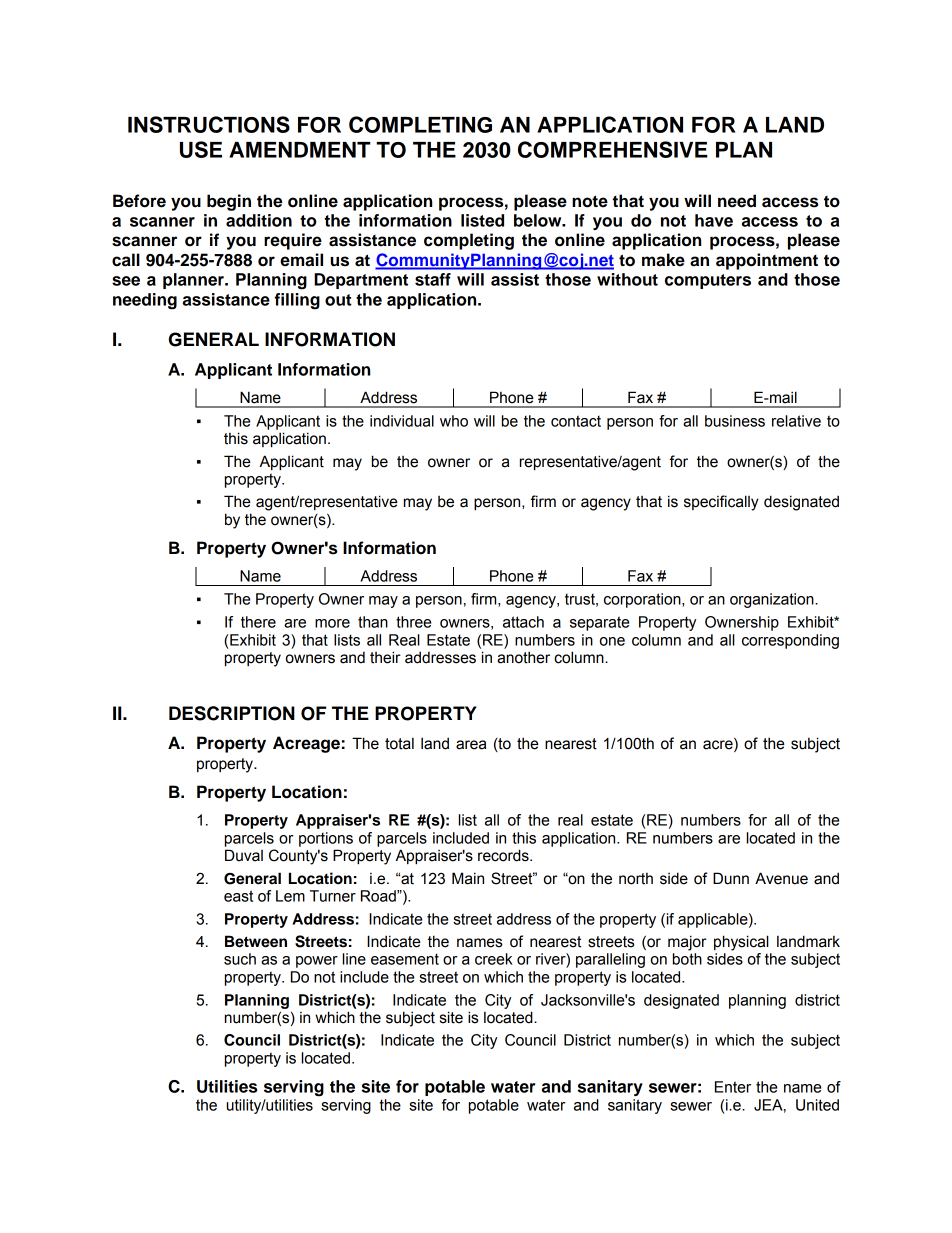  I want to click on such, so click(240, 959).
